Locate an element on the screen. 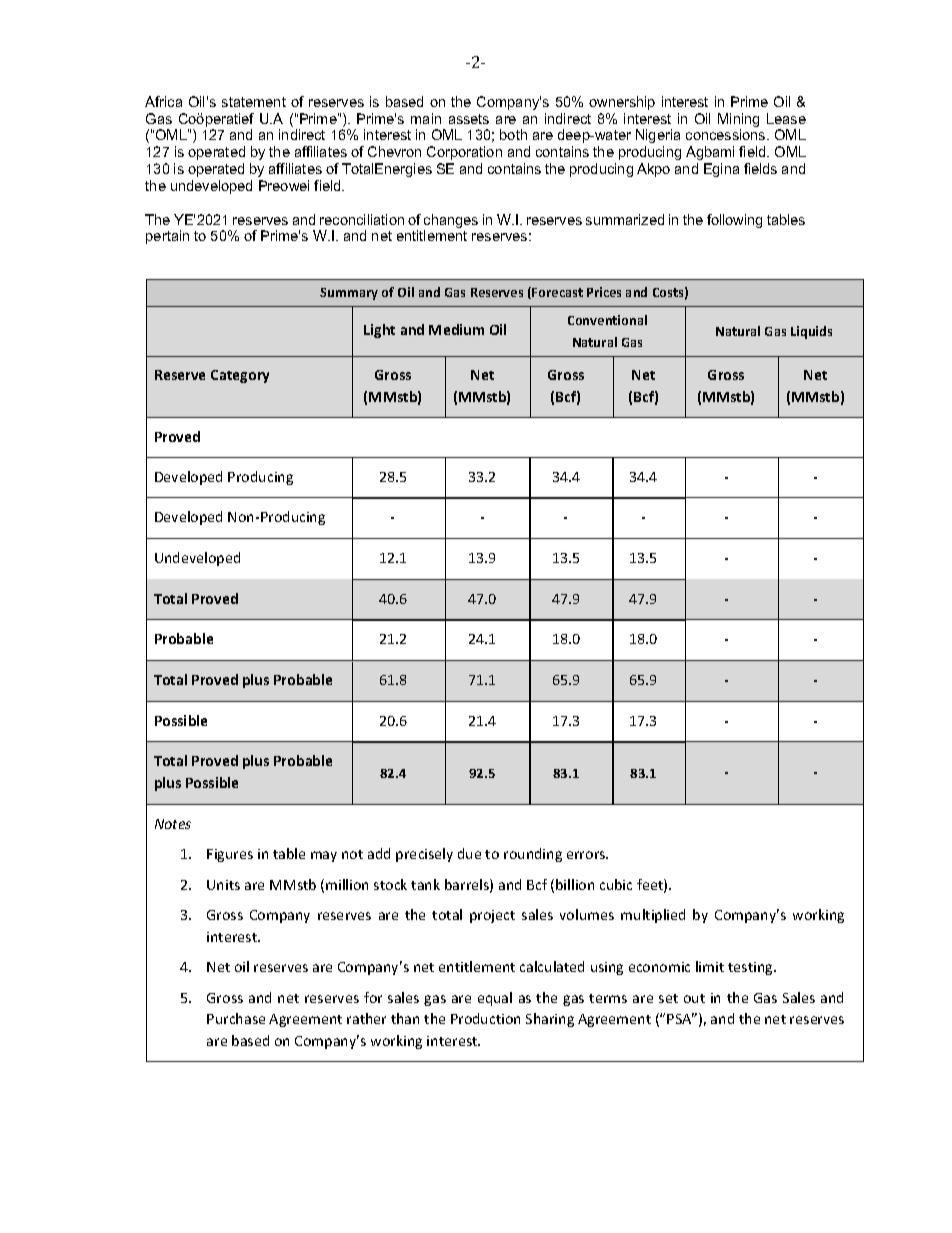  Category is located at coordinates (240, 376).
